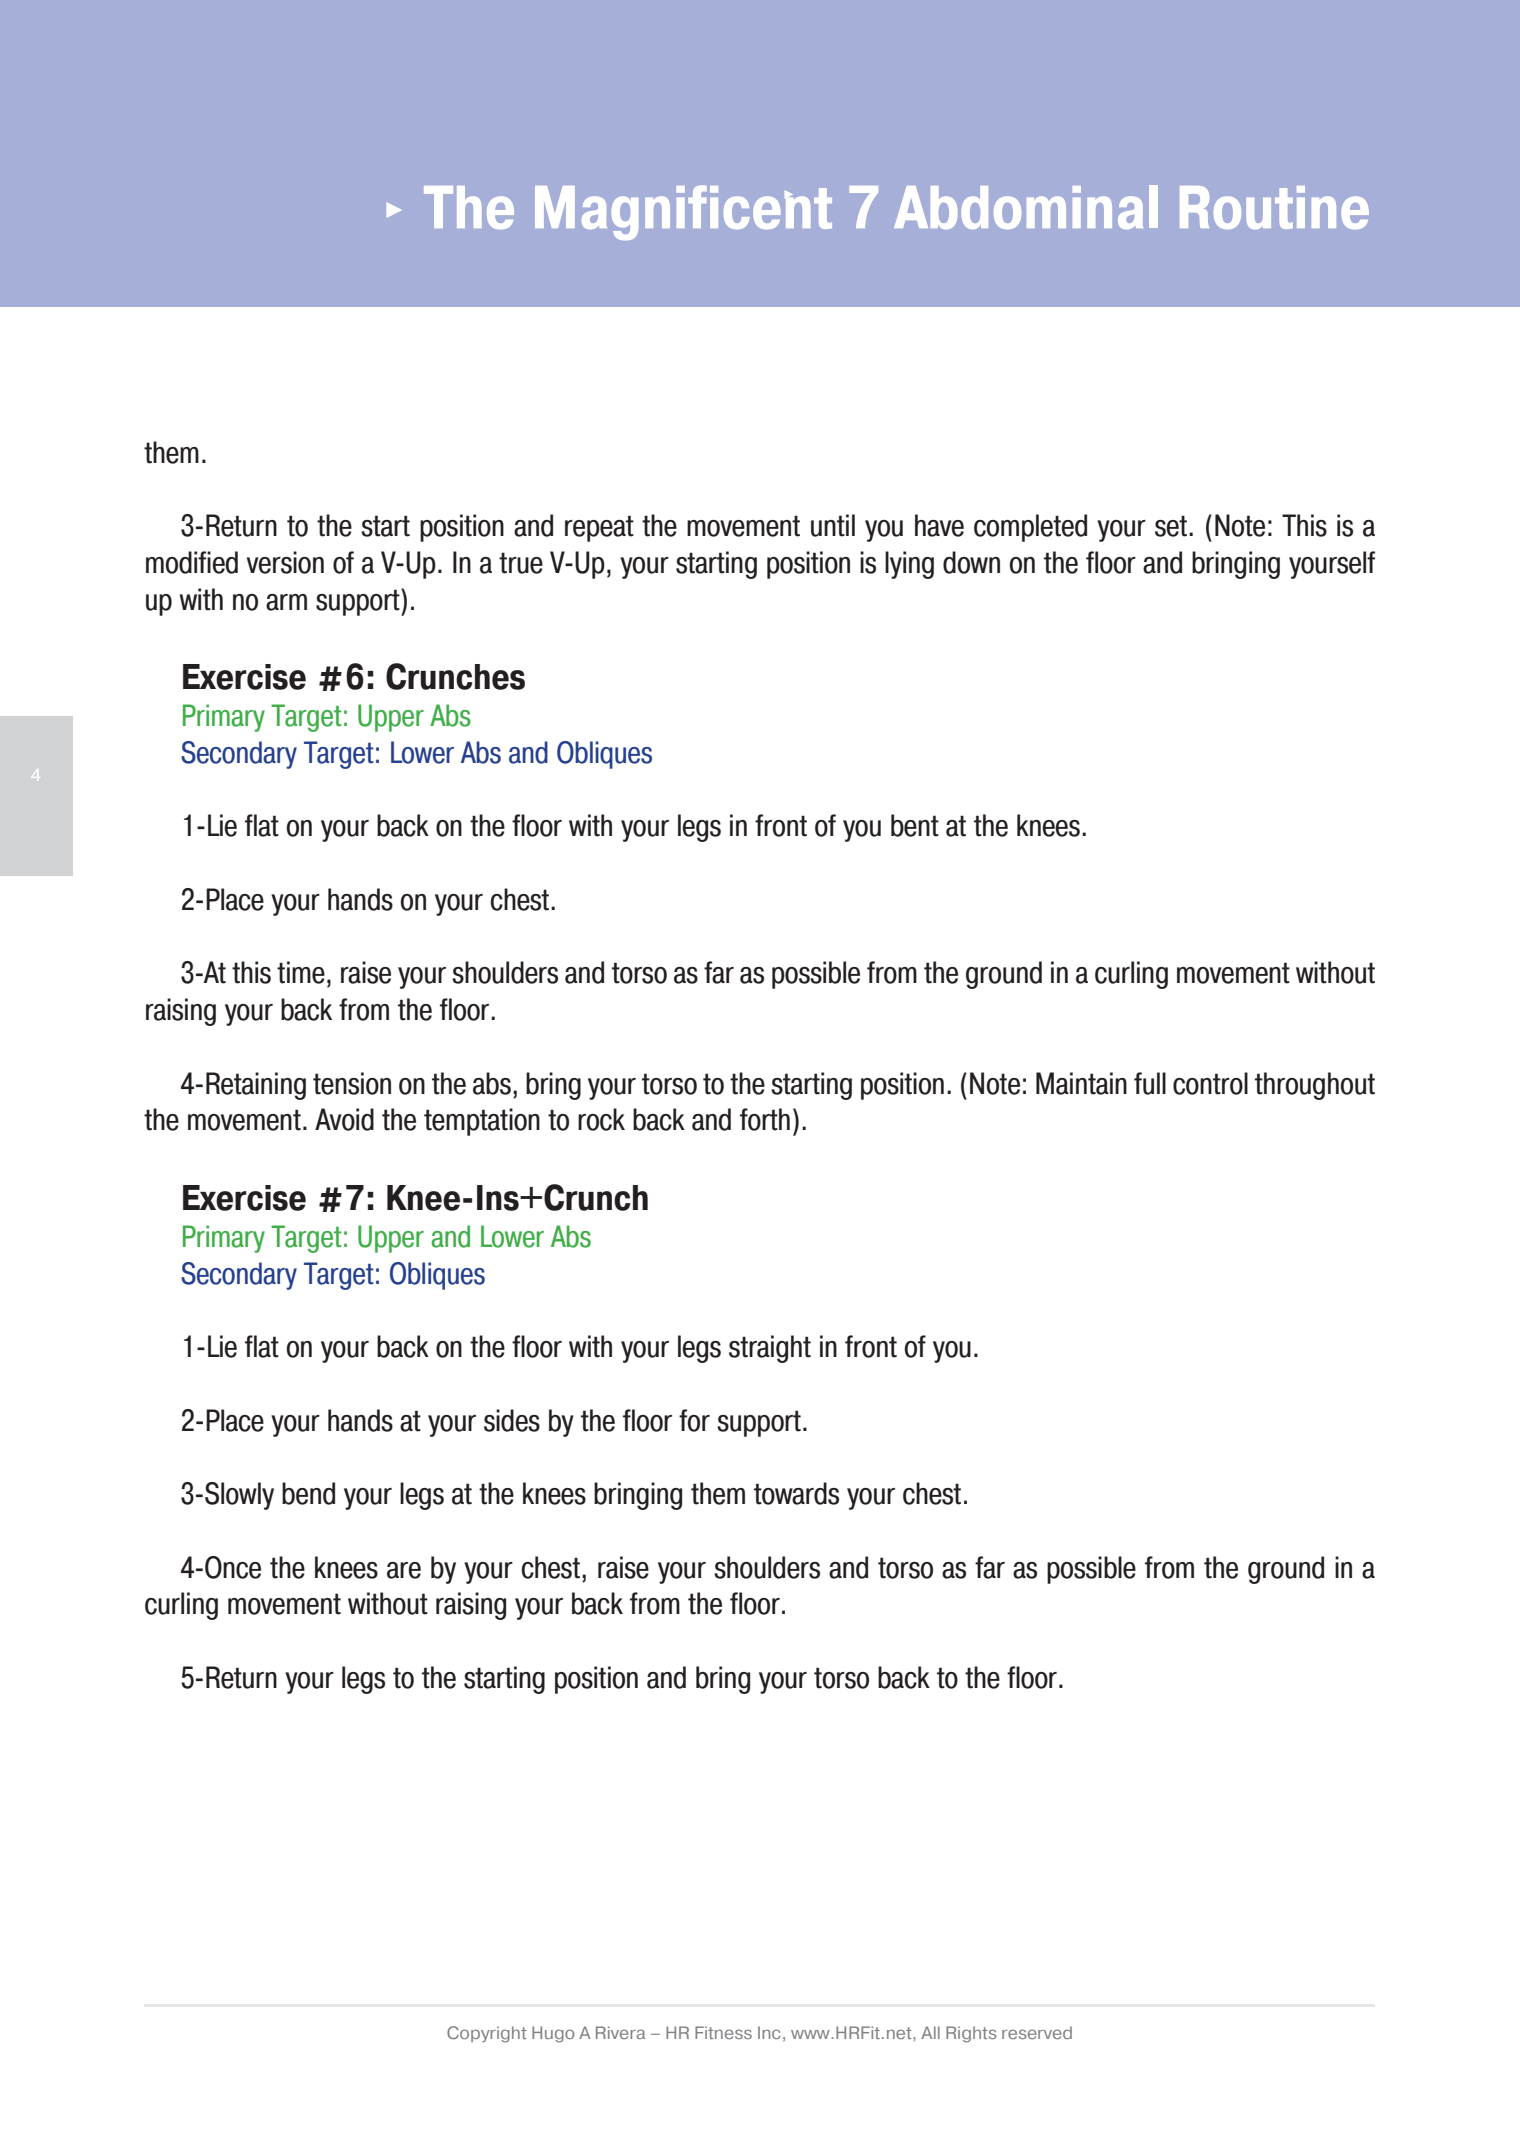 Image resolution: width=1520 pixels, height=2149 pixels. I want to click on towards, so click(796, 1493).
